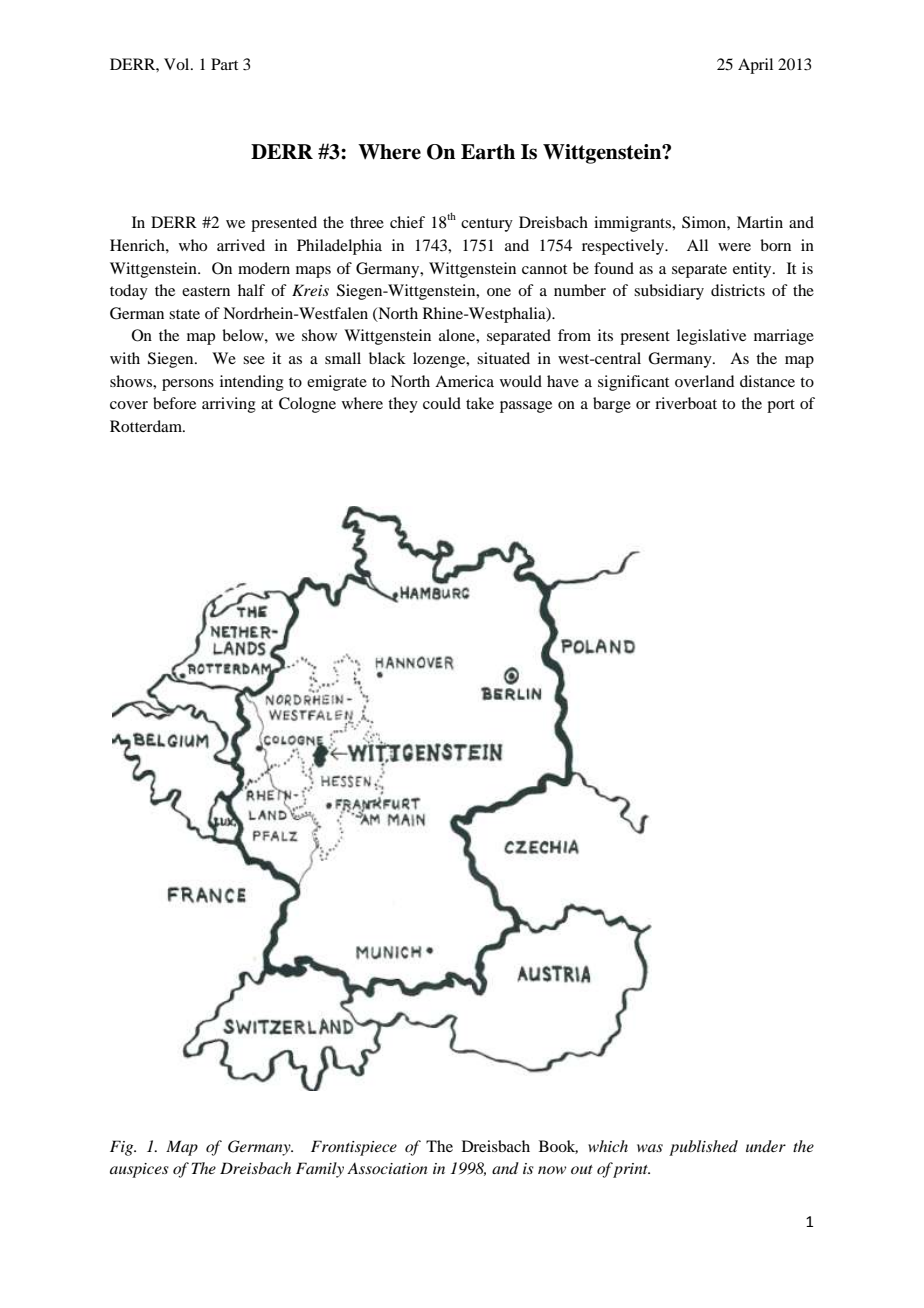  Describe the element at coordinates (686, 403) in the screenshot. I see `riverboat` at that location.
